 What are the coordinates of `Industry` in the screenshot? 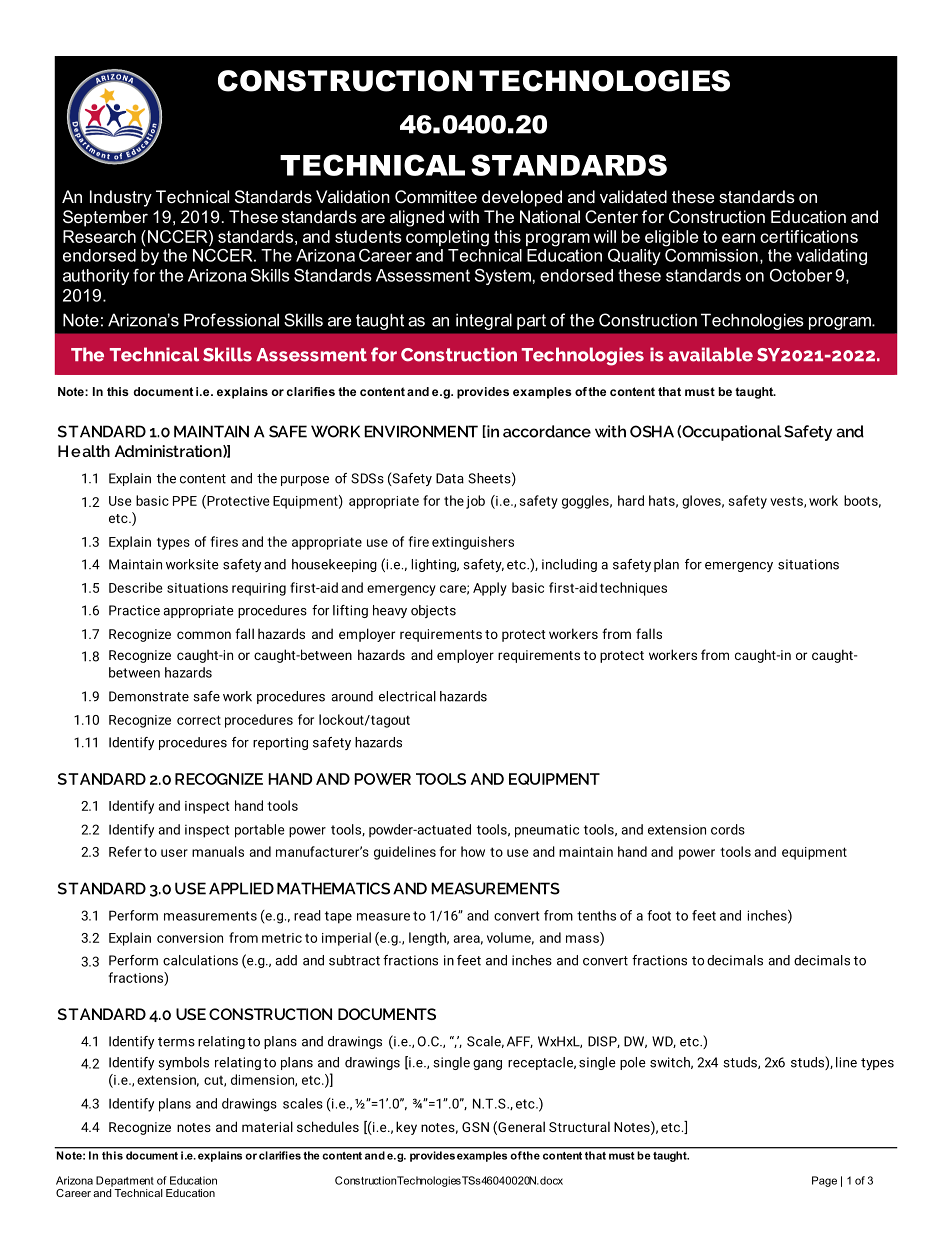 It's located at (121, 198).
